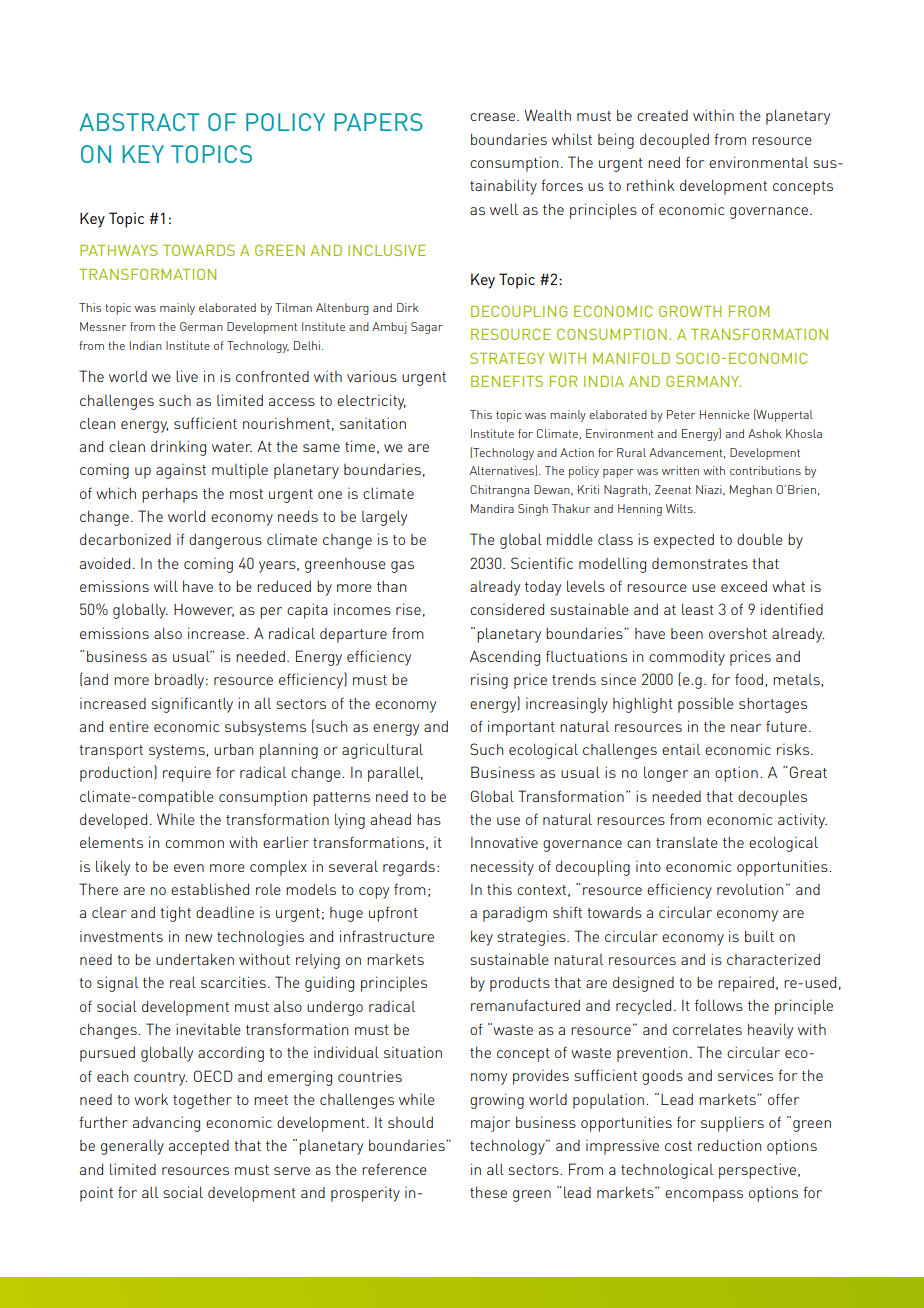  Describe the element at coordinates (700, 563) in the screenshot. I see `demonstrates` at that location.
